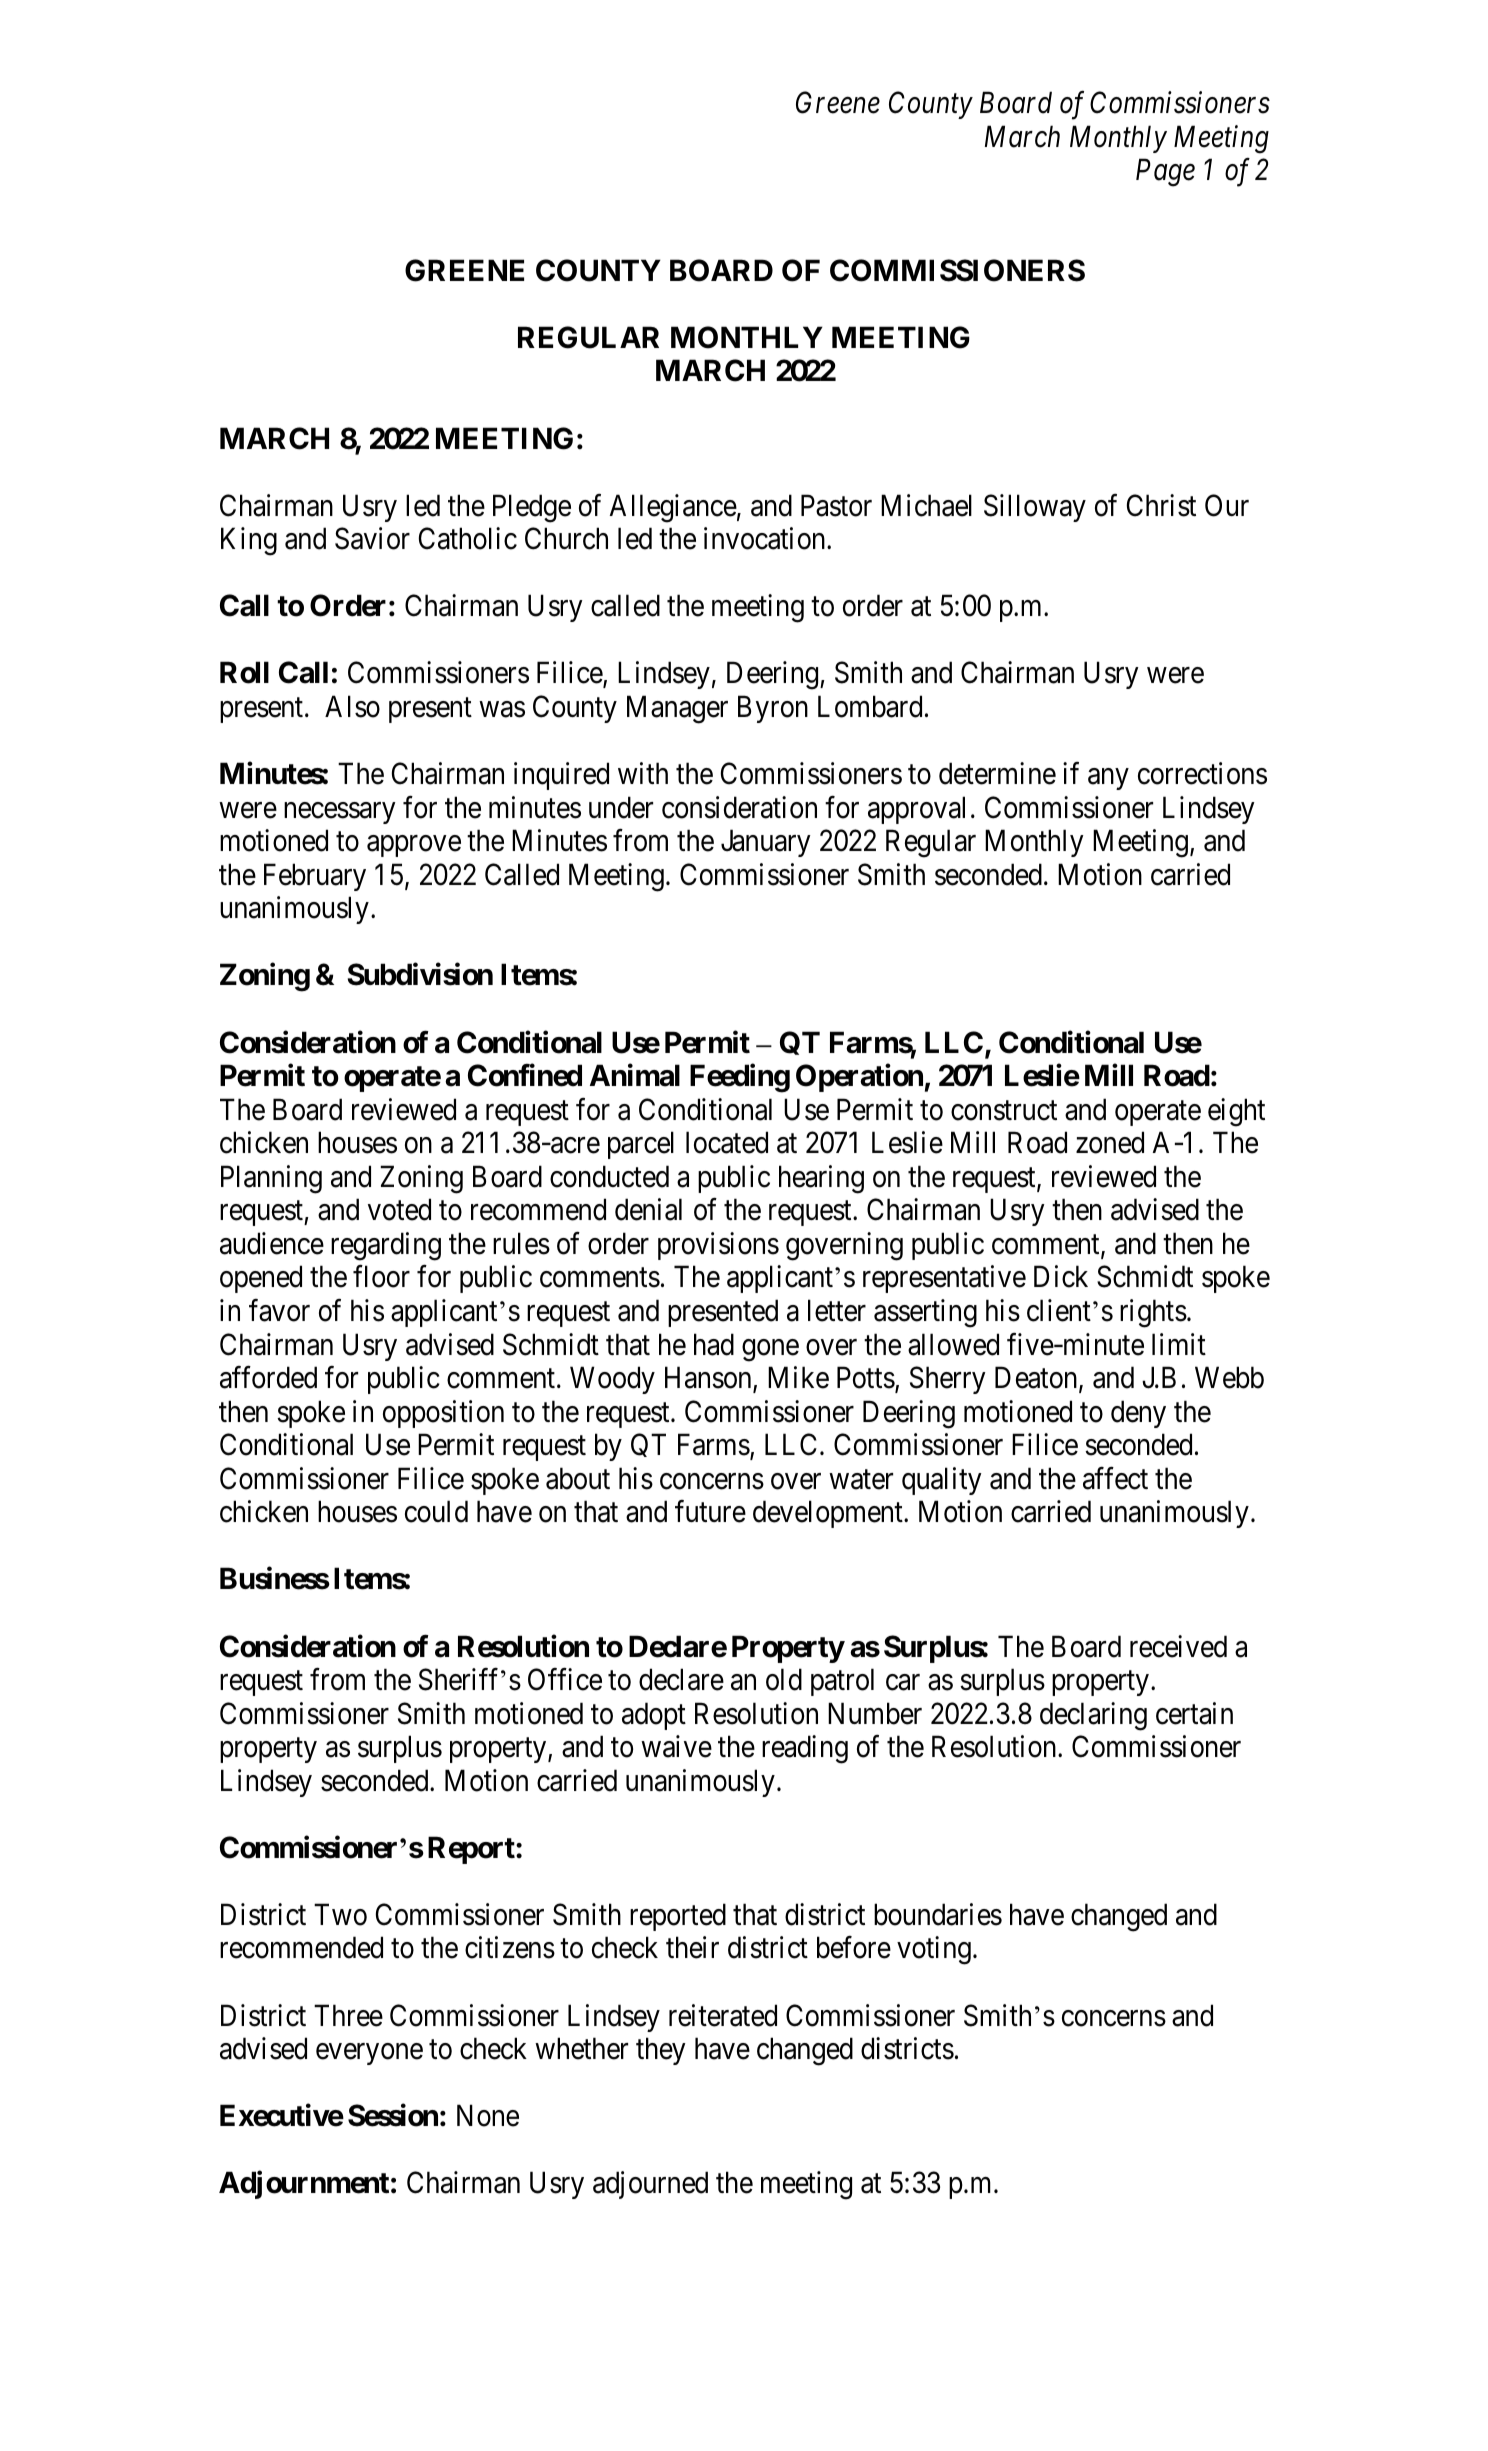  What do you see at coordinates (1165, 173) in the document?
I see `Page` at bounding box center [1165, 173].
